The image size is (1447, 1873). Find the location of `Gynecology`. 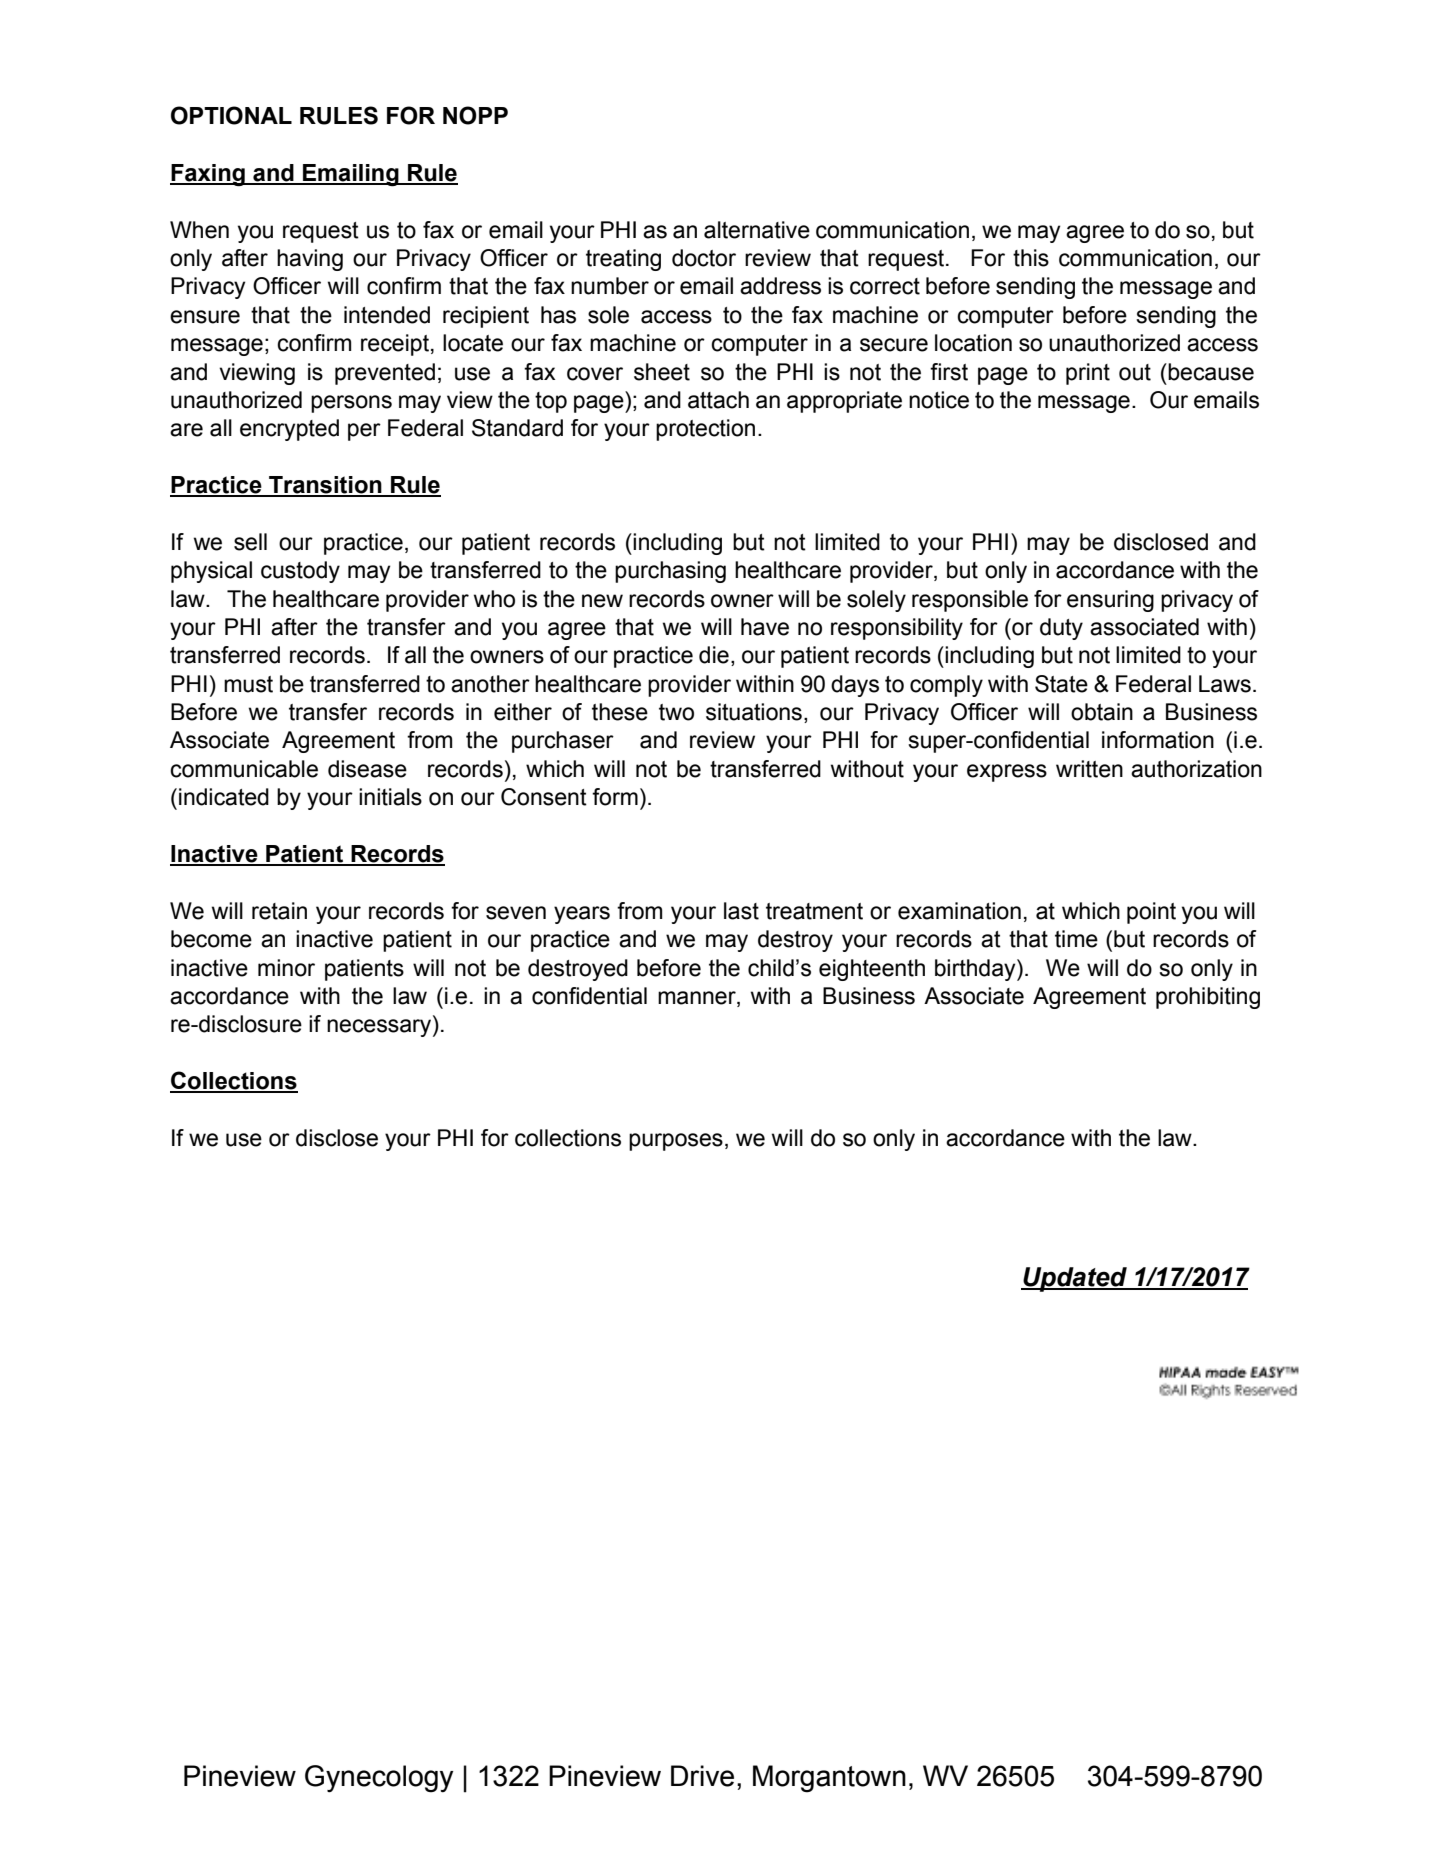

Gynecology is located at coordinates (379, 1779).
